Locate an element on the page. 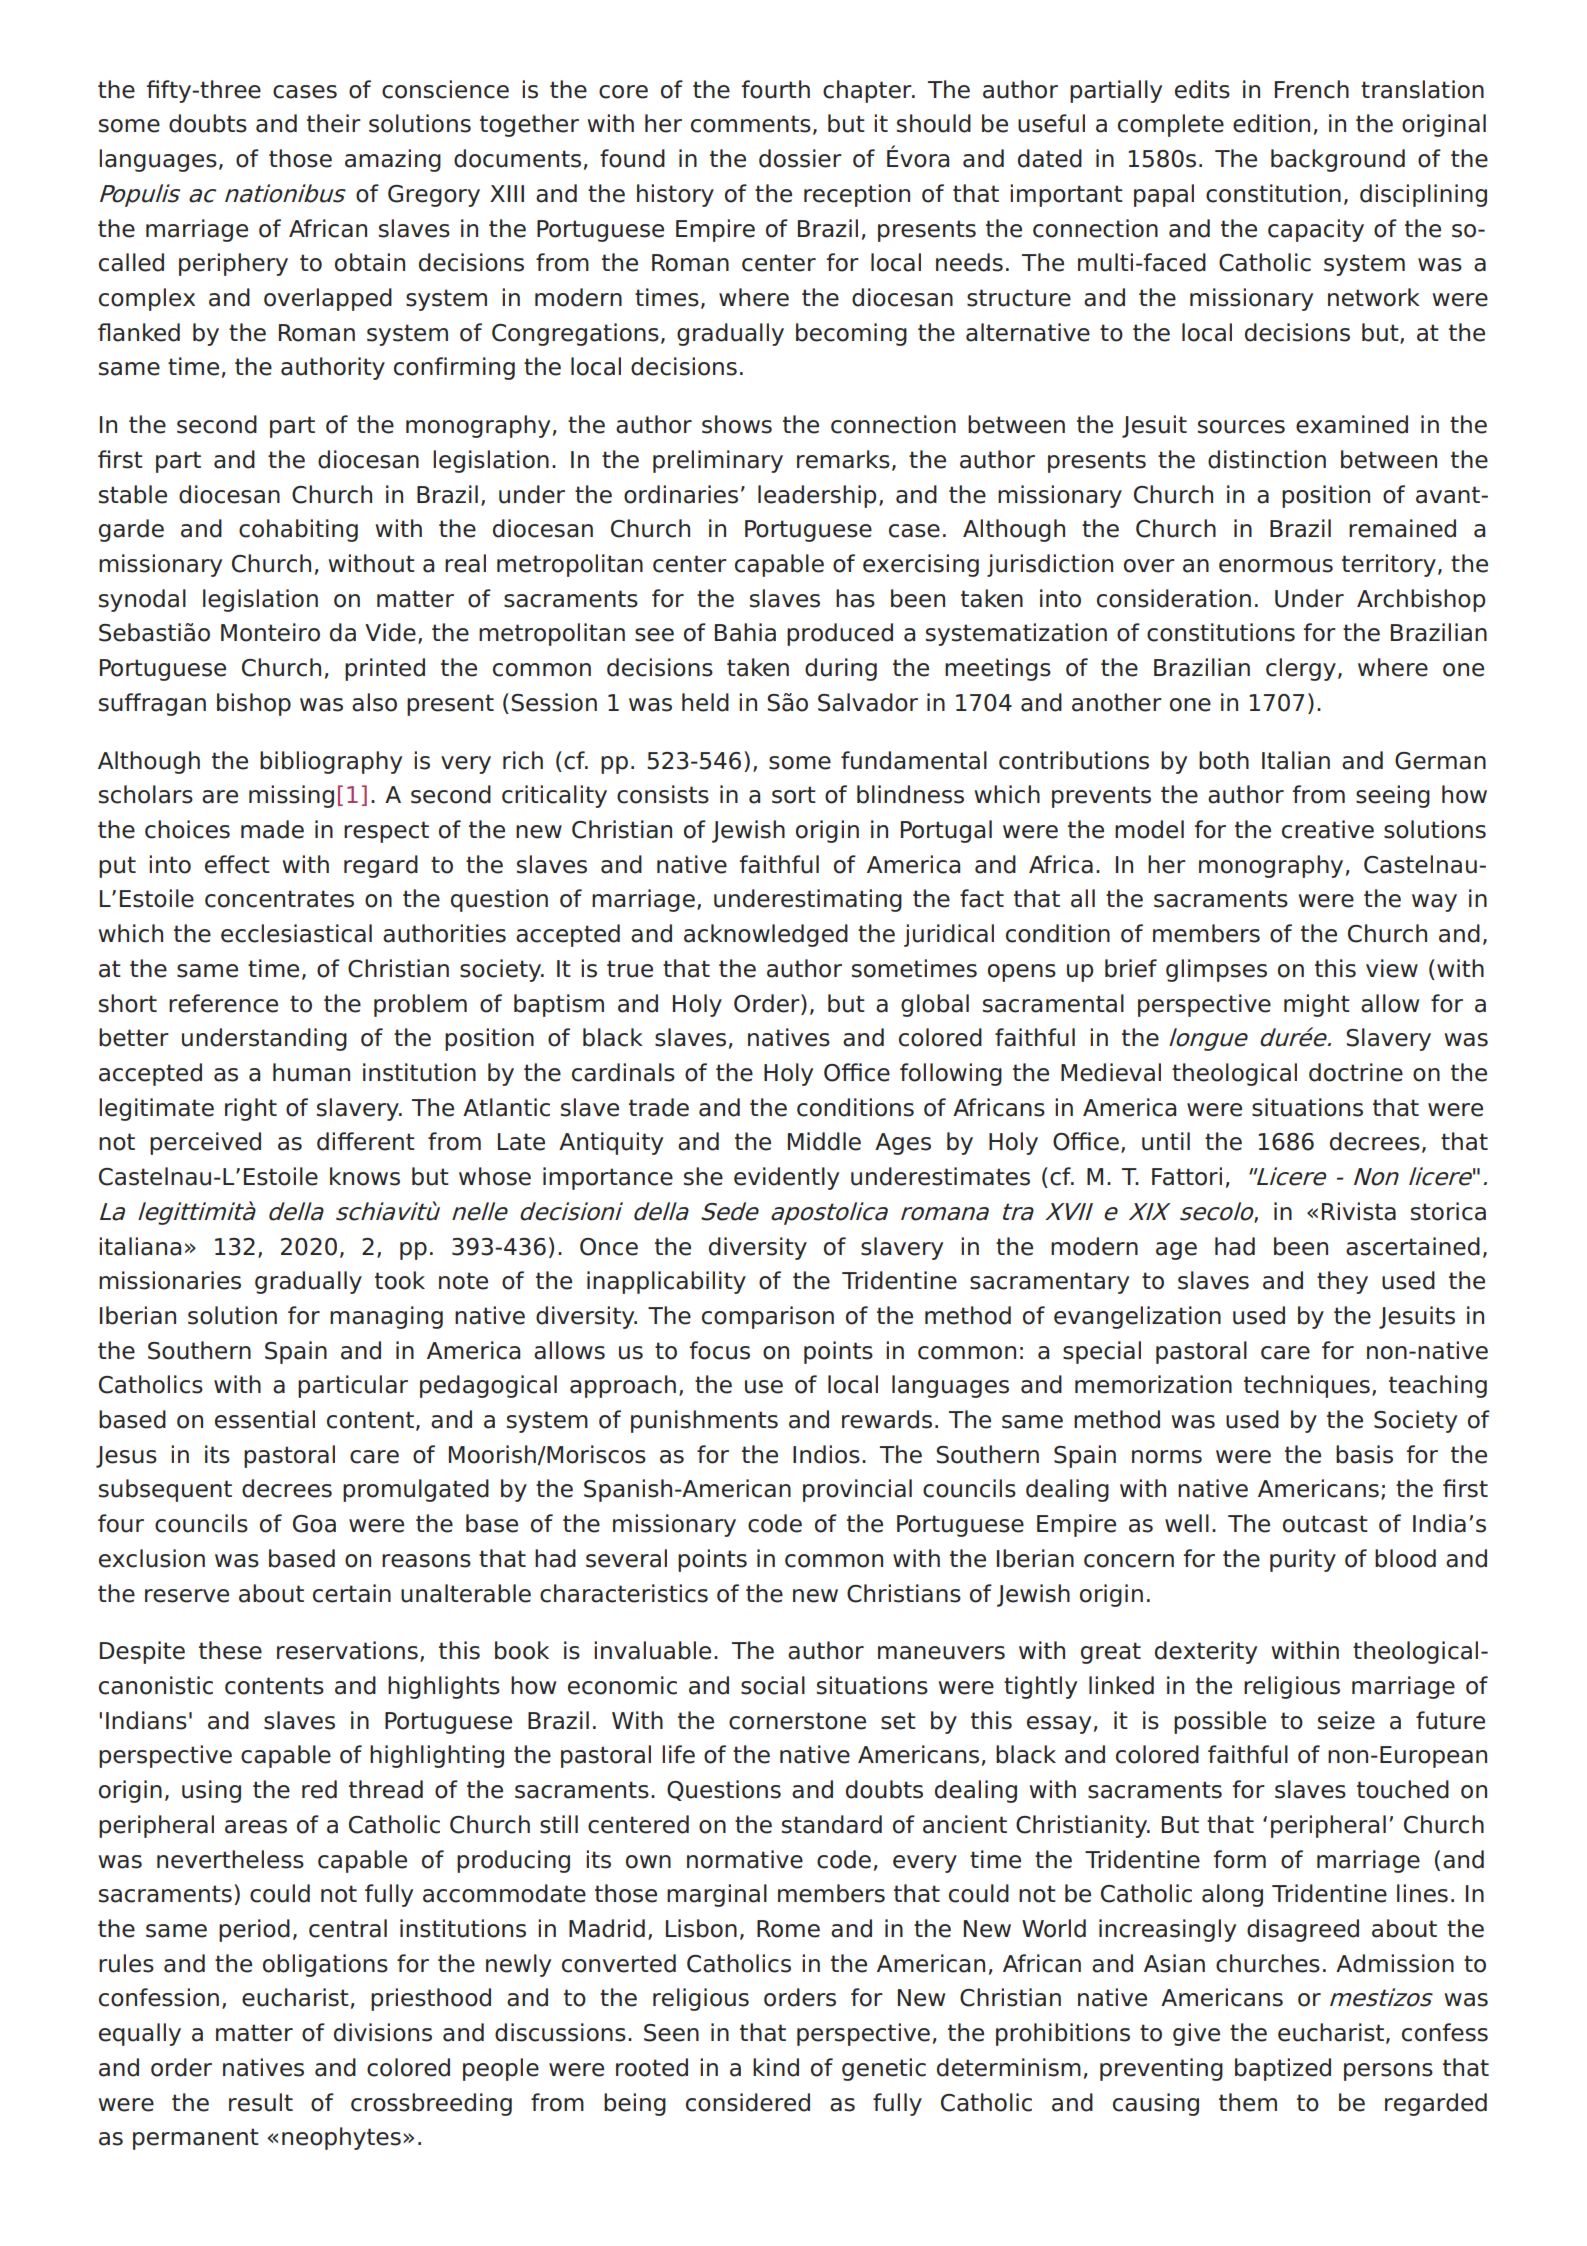 The height and width of the page is (2246, 1587). purity is located at coordinates (1303, 1560).
